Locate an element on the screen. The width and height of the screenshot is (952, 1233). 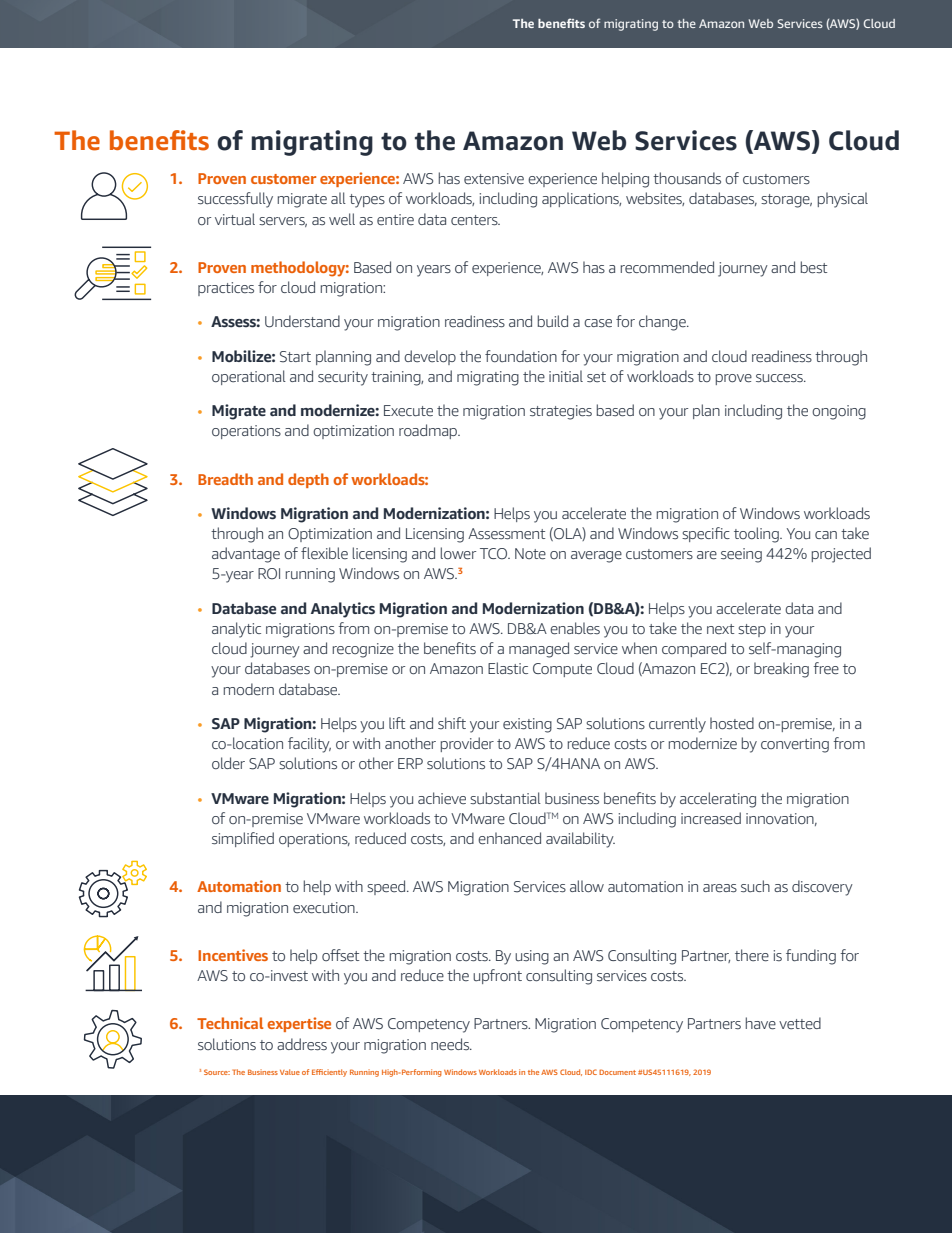
address is located at coordinates (302, 1044).
